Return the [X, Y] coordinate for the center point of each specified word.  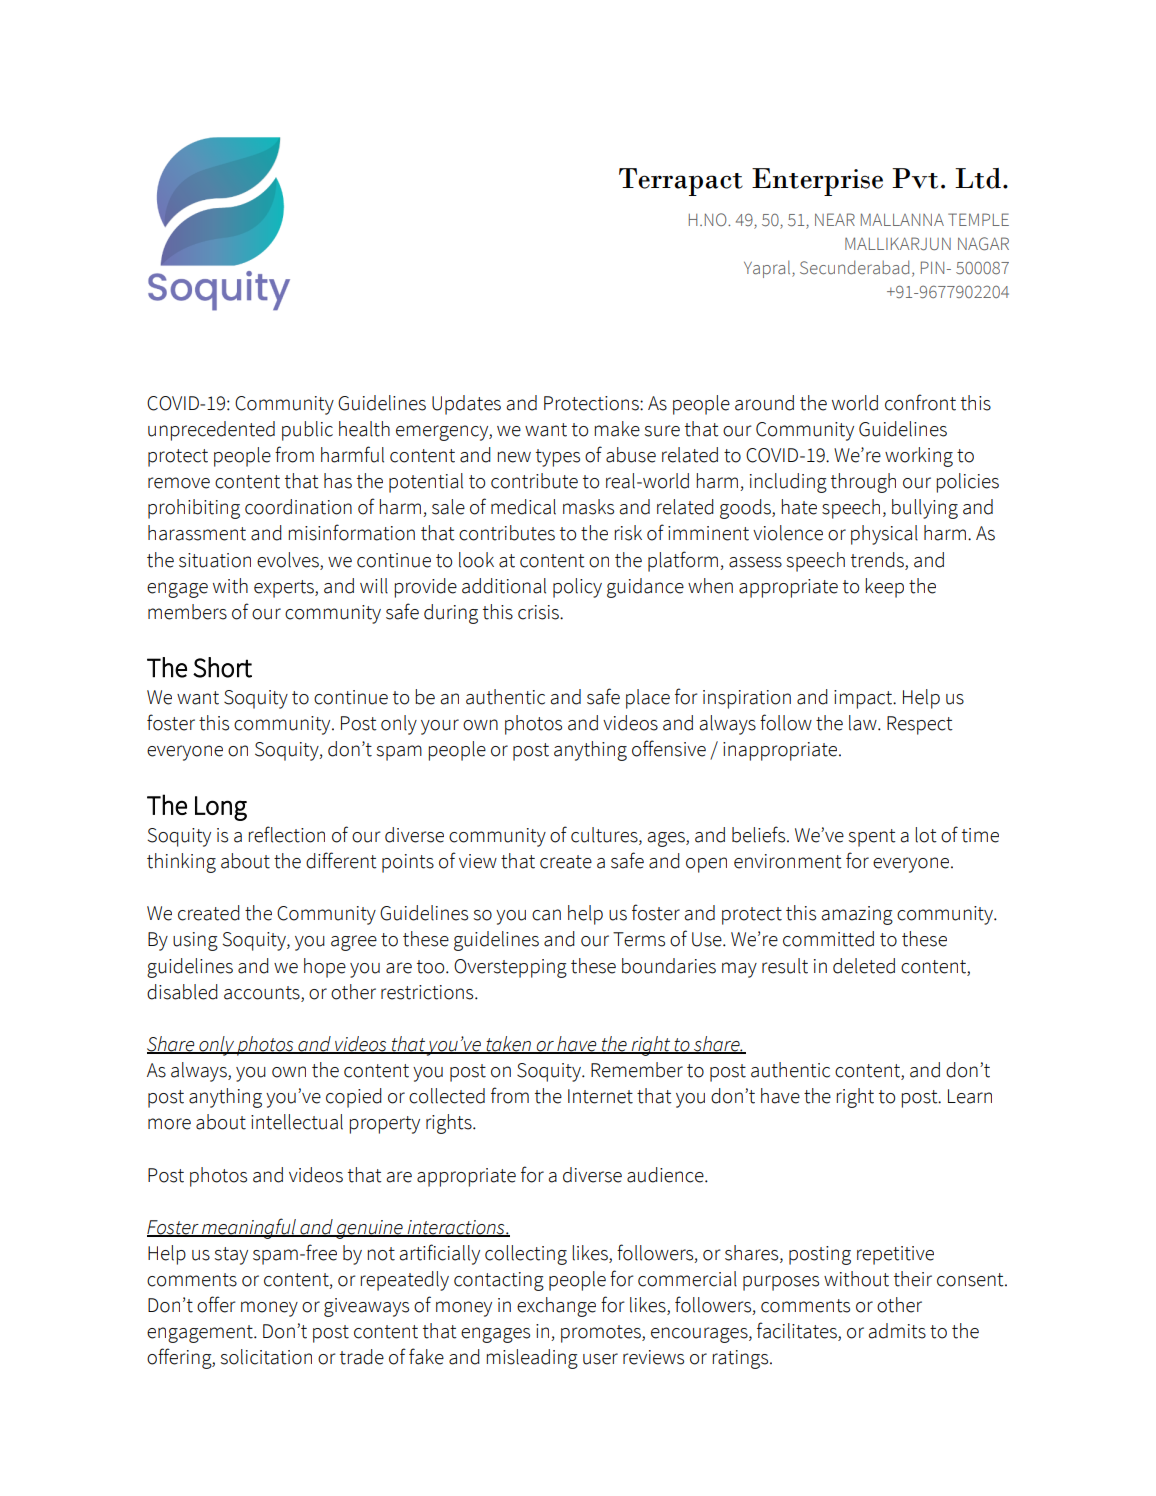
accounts [263, 994]
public [307, 431]
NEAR [835, 219]
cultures [605, 836]
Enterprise [817, 182]
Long [221, 808]
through [863, 483]
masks [588, 507]
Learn [970, 1096]
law [864, 723]
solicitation [266, 1357]
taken [508, 1045]
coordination [298, 507]
